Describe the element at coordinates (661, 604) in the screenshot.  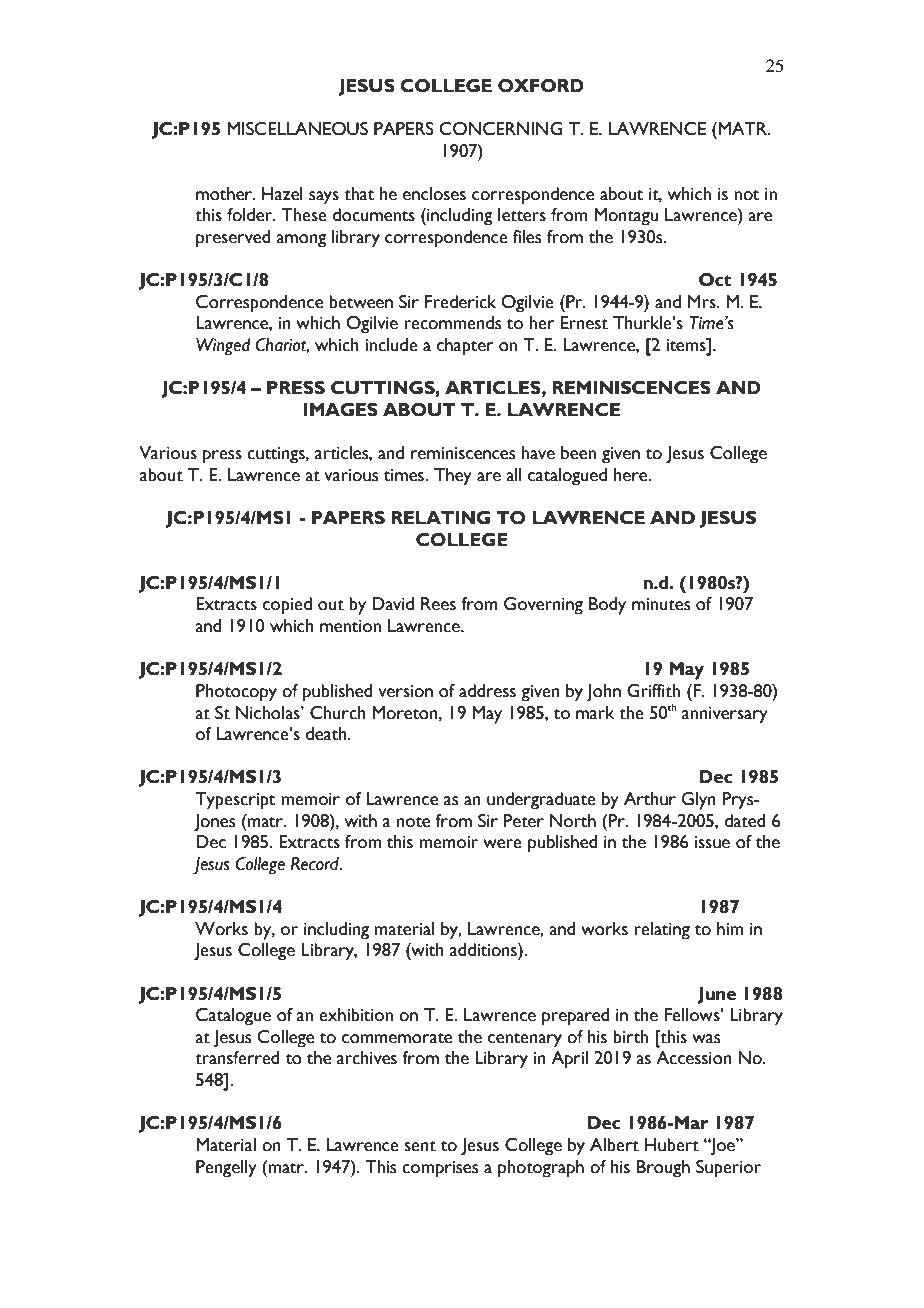
I see `minutes` at that location.
